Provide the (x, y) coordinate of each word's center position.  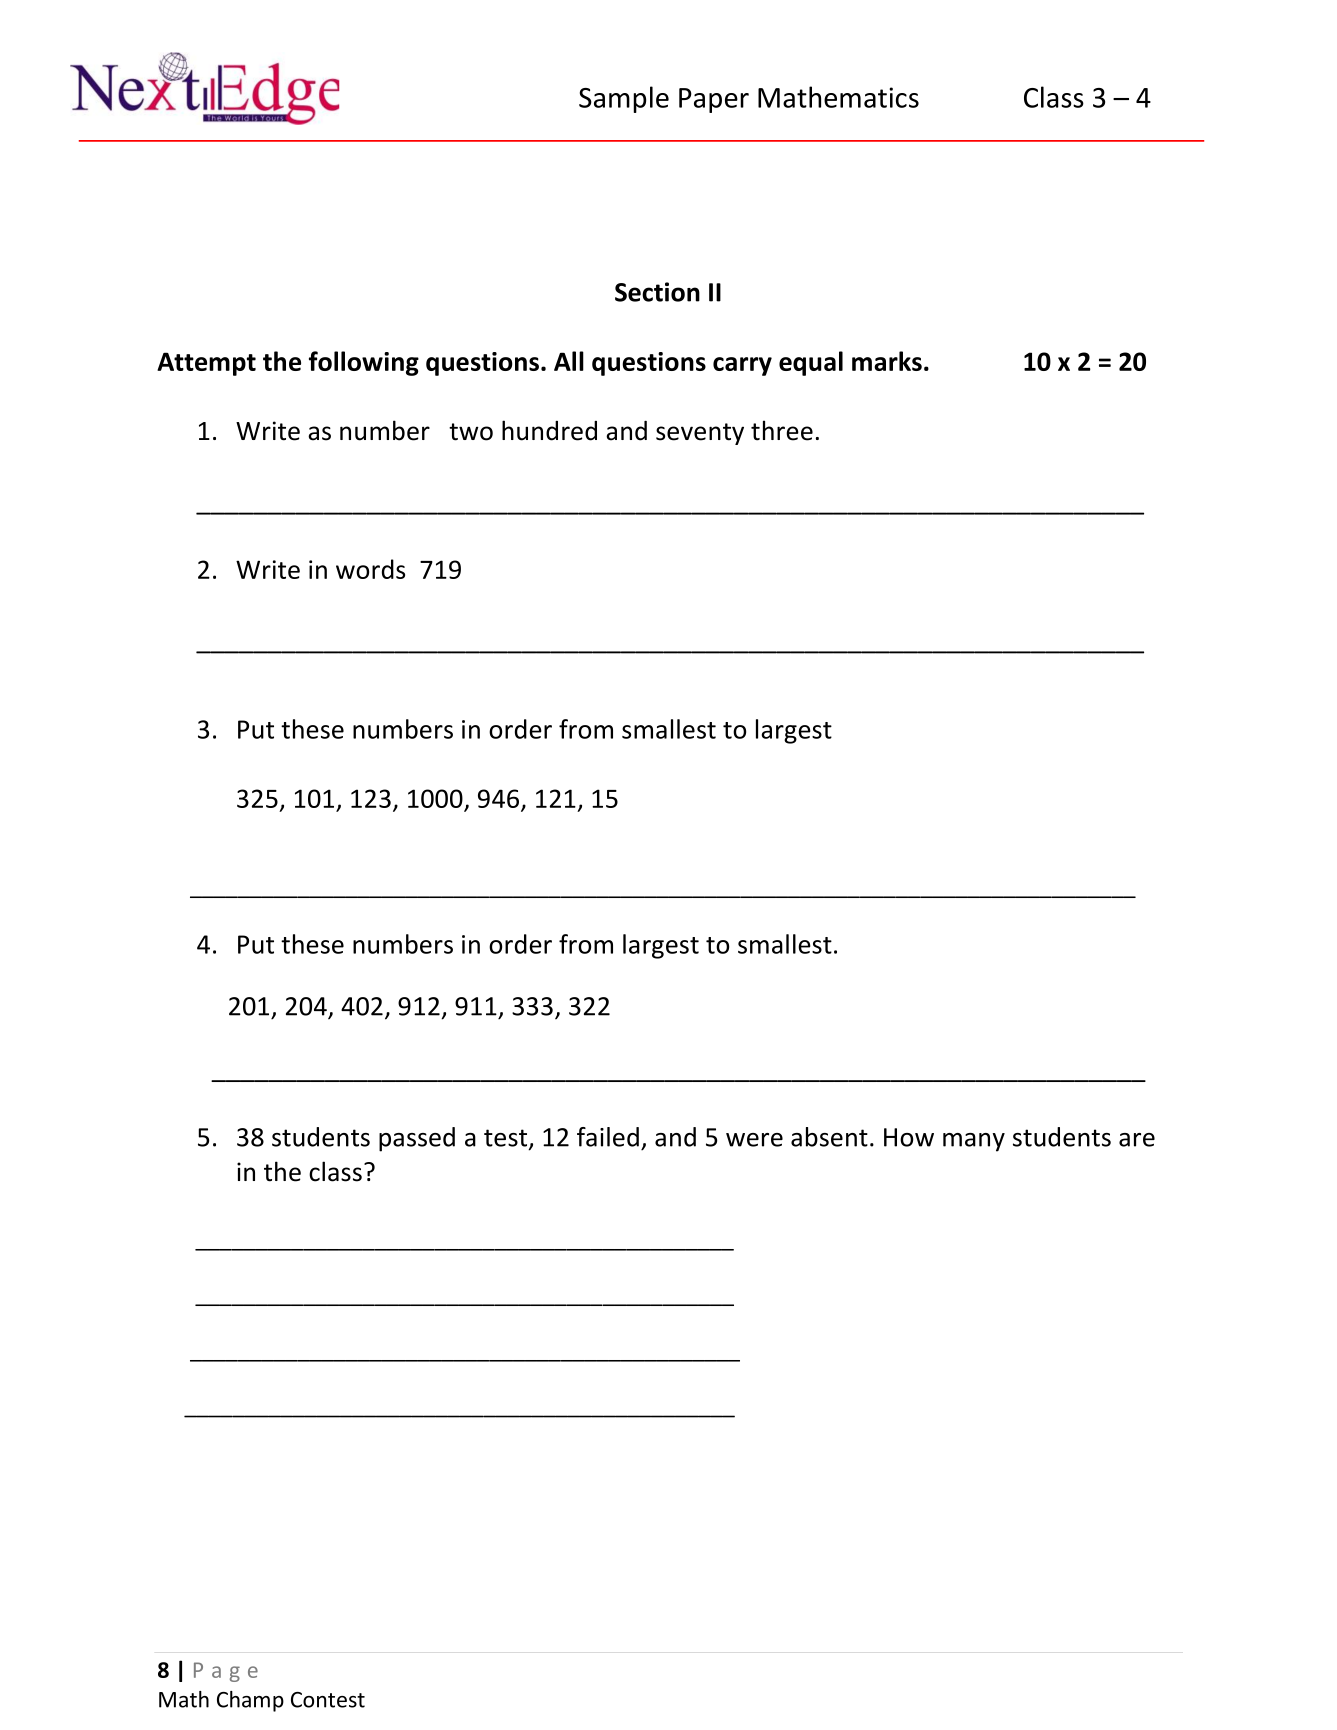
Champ (250, 1701)
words (370, 569)
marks (887, 361)
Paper (714, 100)
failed (608, 1137)
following (364, 363)
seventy (700, 434)
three (782, 430)
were (754, 1140)
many (974, 1142)
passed (417, 1139)
